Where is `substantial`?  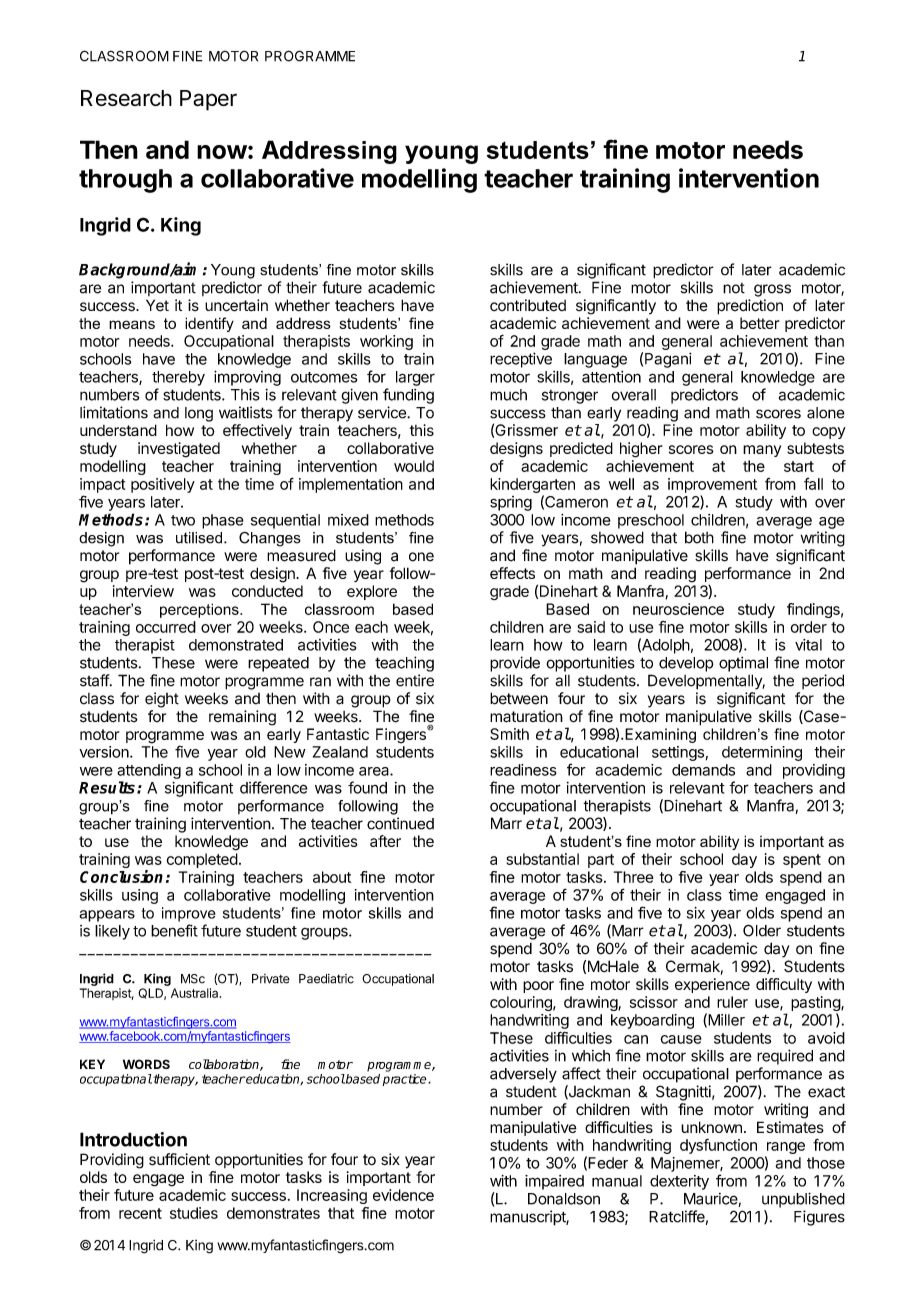 substantial is located at coordinates (542, 859).
